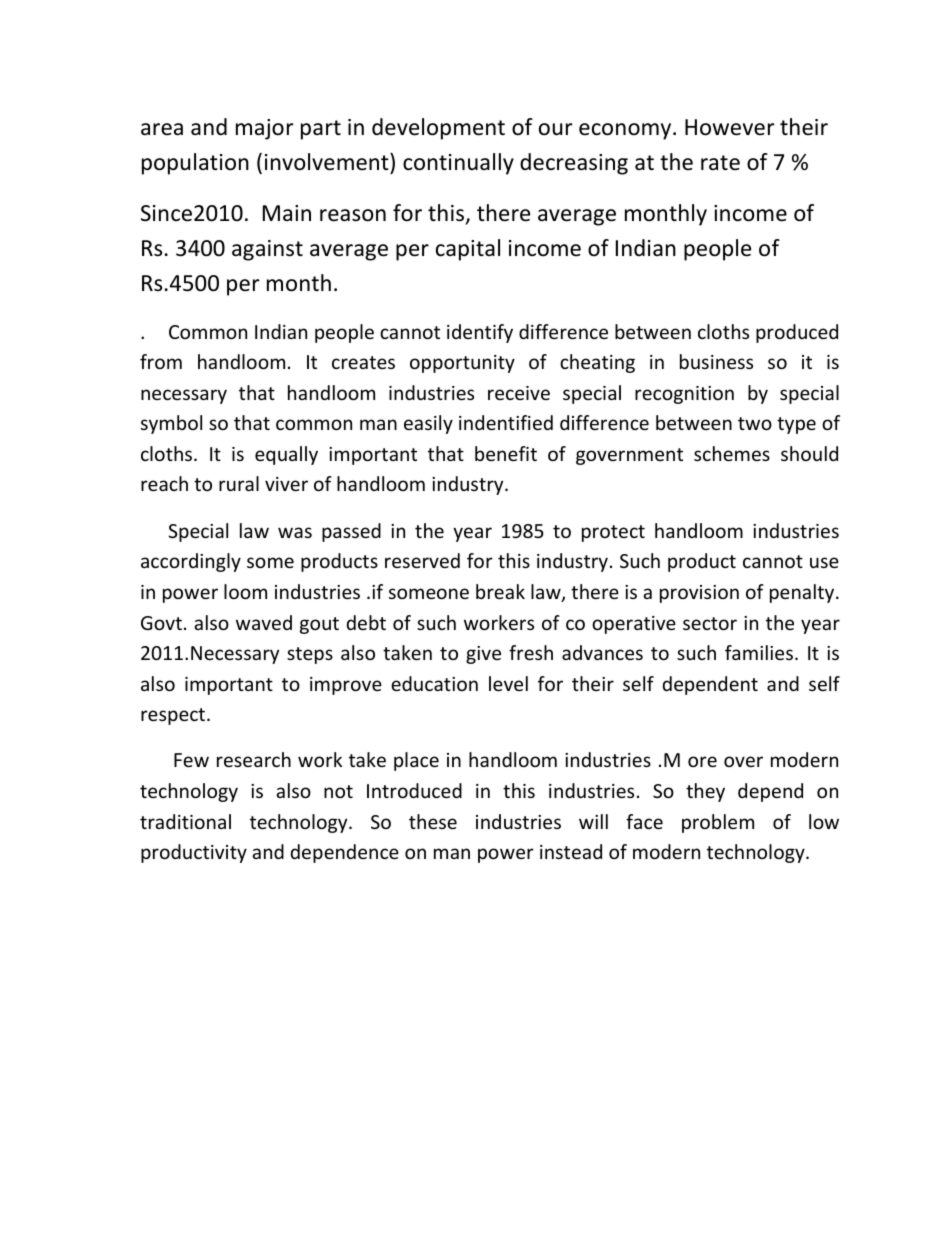 The height and width of the document is (1233, 952). What do you see at coordinates (239, 483) in the document?
I see `rural` at bounding box center [239, 483].
